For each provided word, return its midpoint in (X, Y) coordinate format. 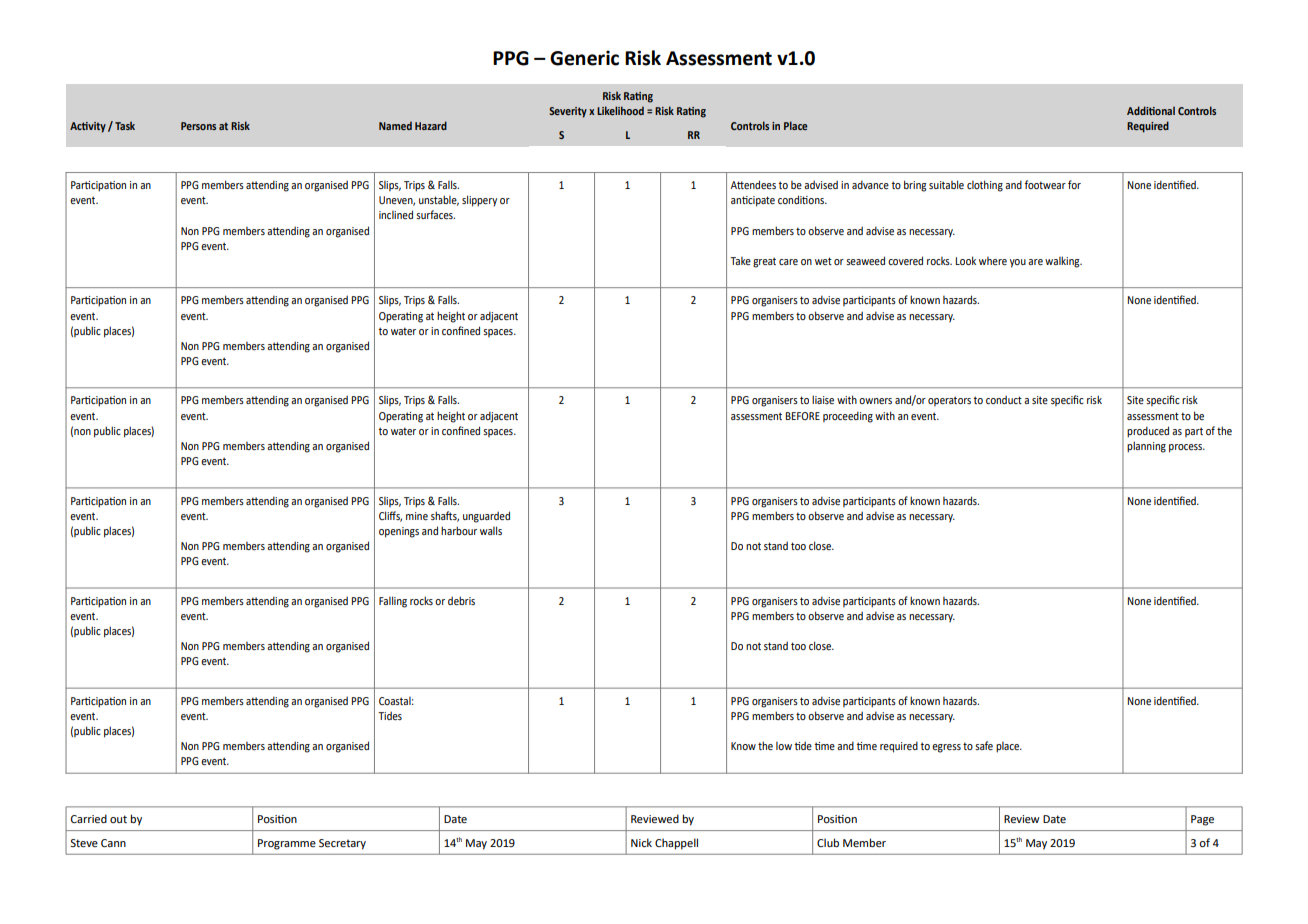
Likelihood (620, 110)
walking (1063, 262)
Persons (198, 126)
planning (1146, 447)
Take (740, 261)
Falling (393, 602)
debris (461, 600)
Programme (287, 844)
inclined (396, 214)
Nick (641, 842)
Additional (1151, 110)
